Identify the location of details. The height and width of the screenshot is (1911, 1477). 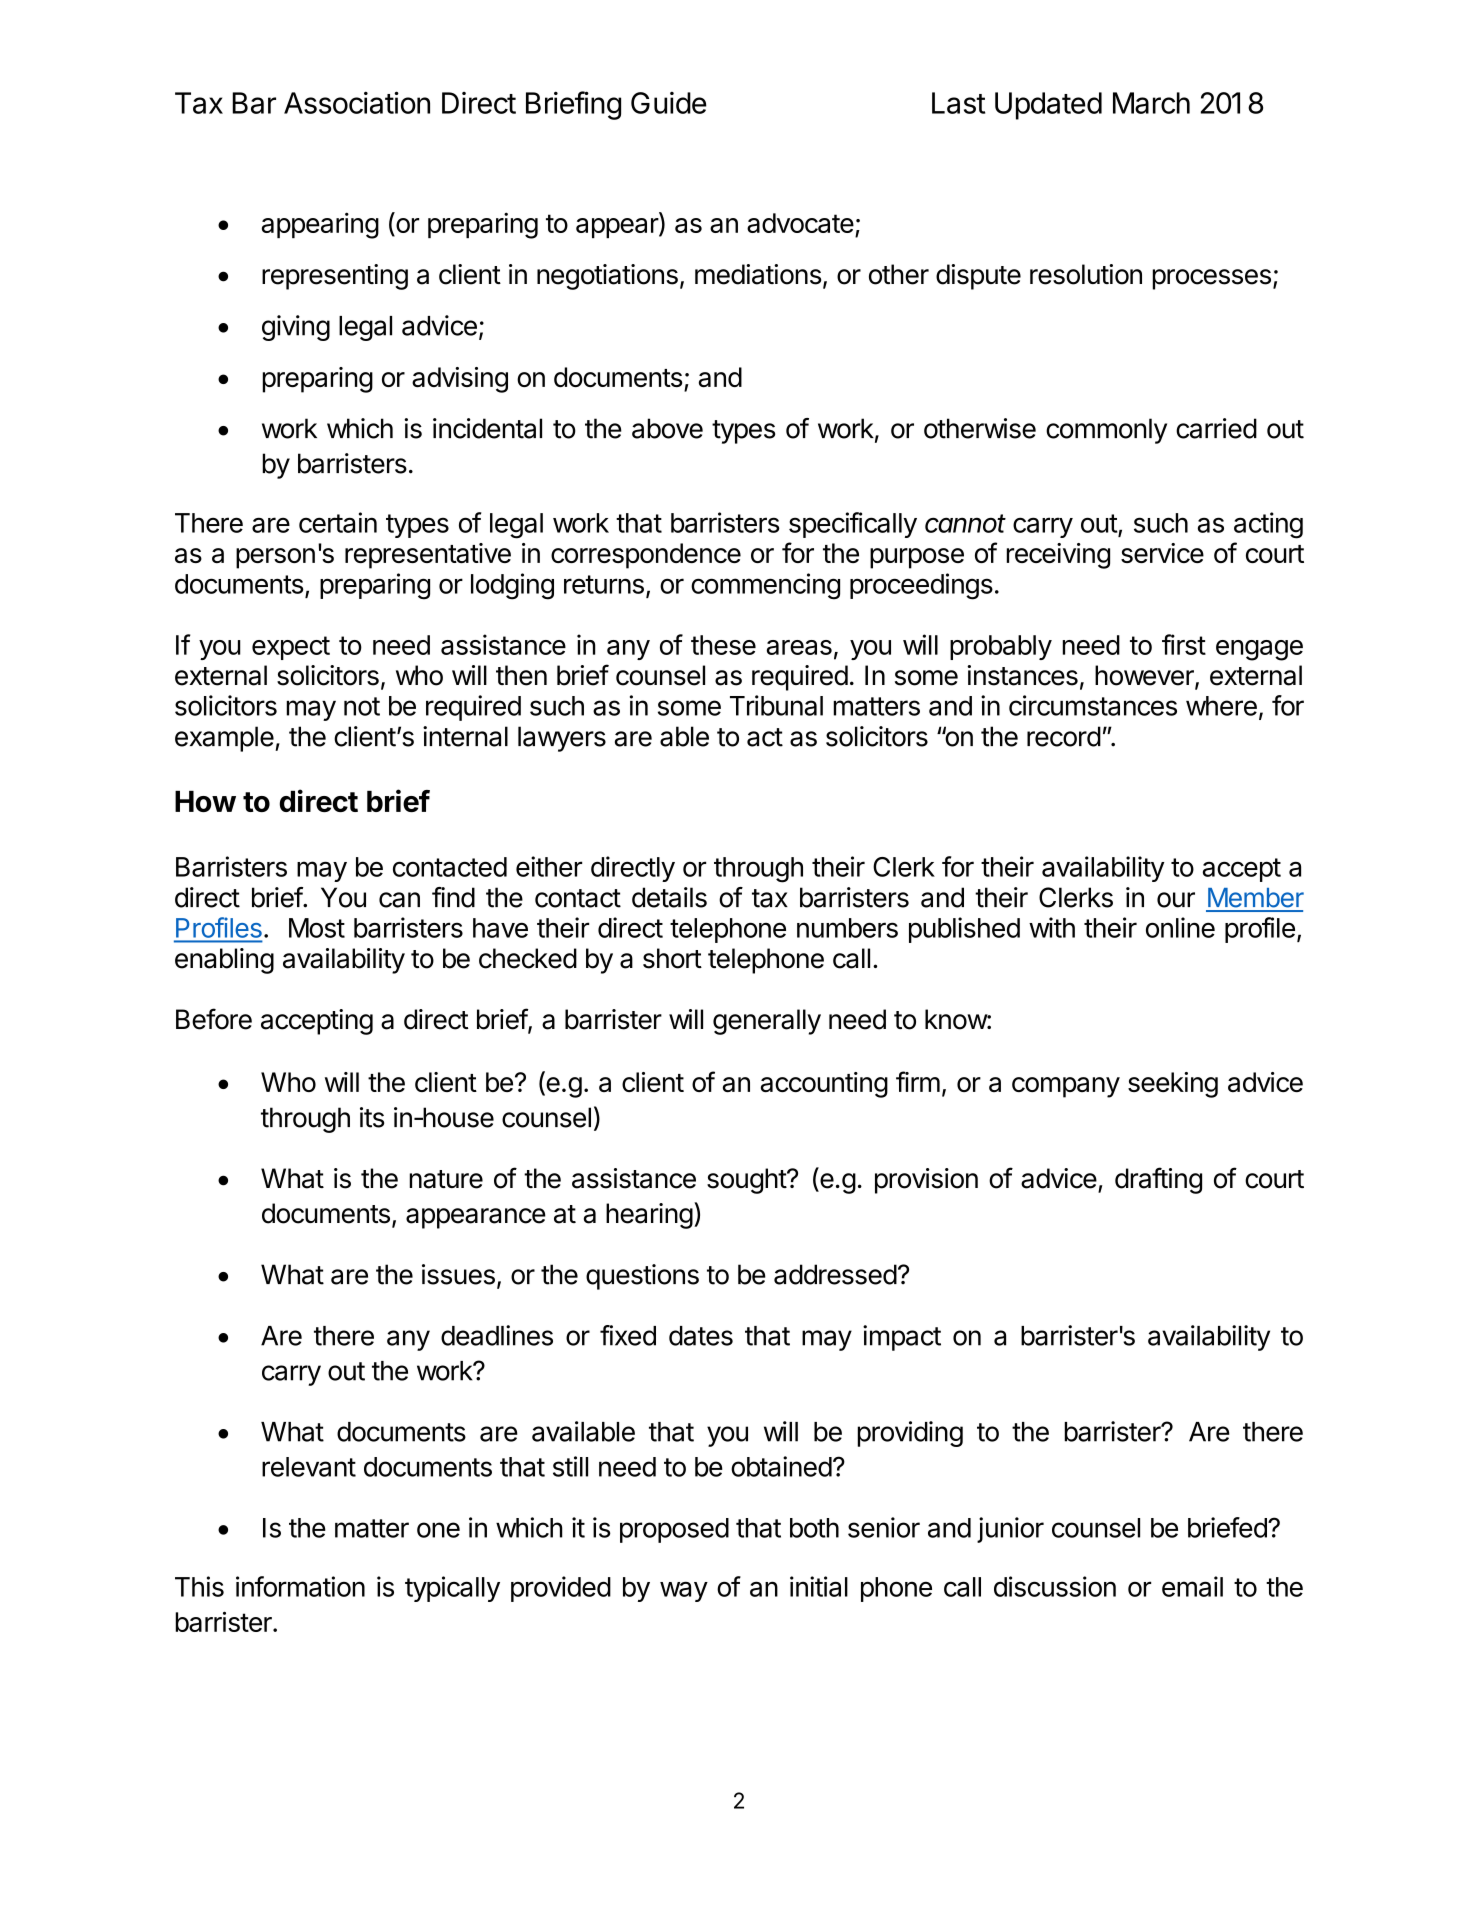
(669, 897).
